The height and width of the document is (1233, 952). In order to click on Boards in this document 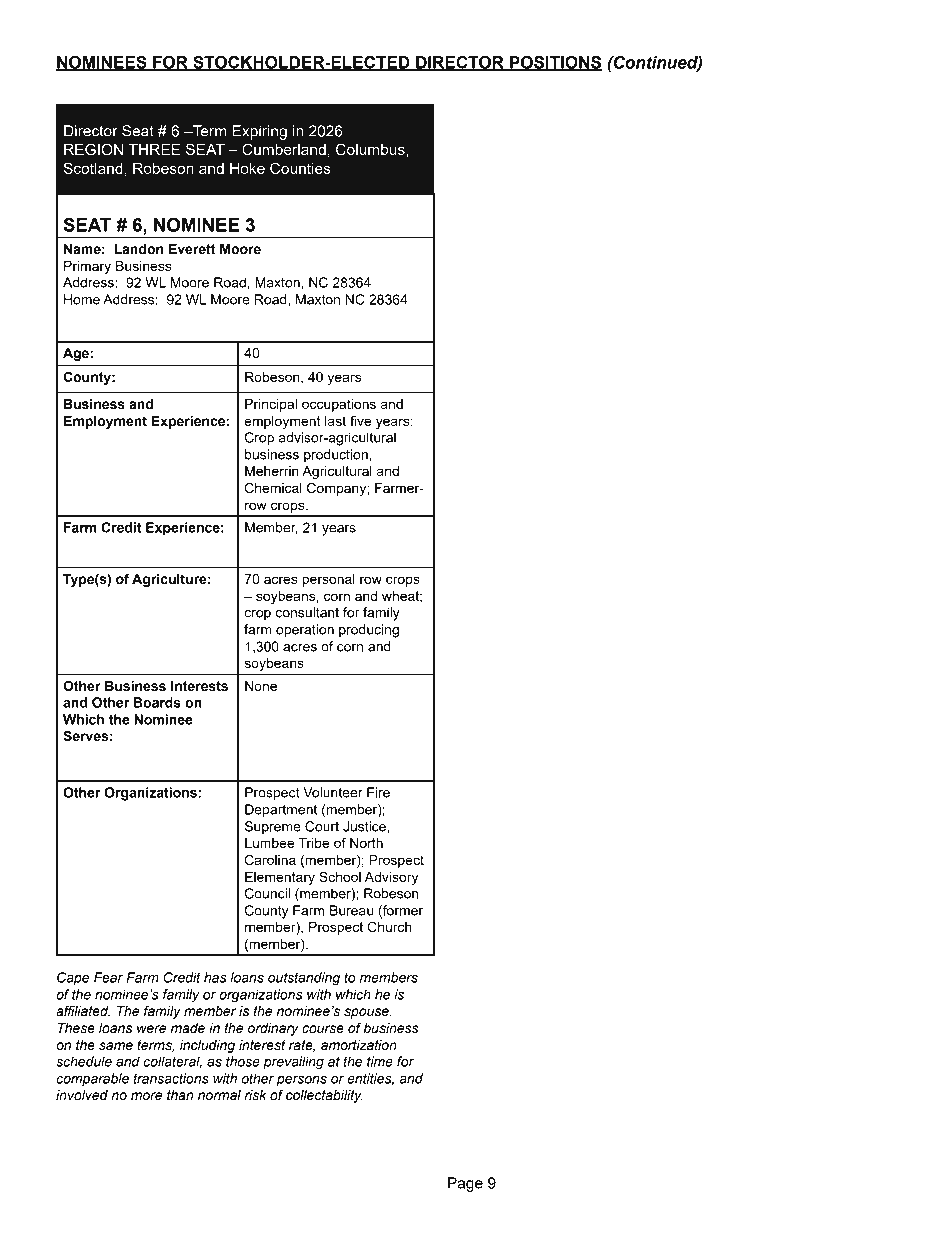, I will do `click(157, 702)`.
